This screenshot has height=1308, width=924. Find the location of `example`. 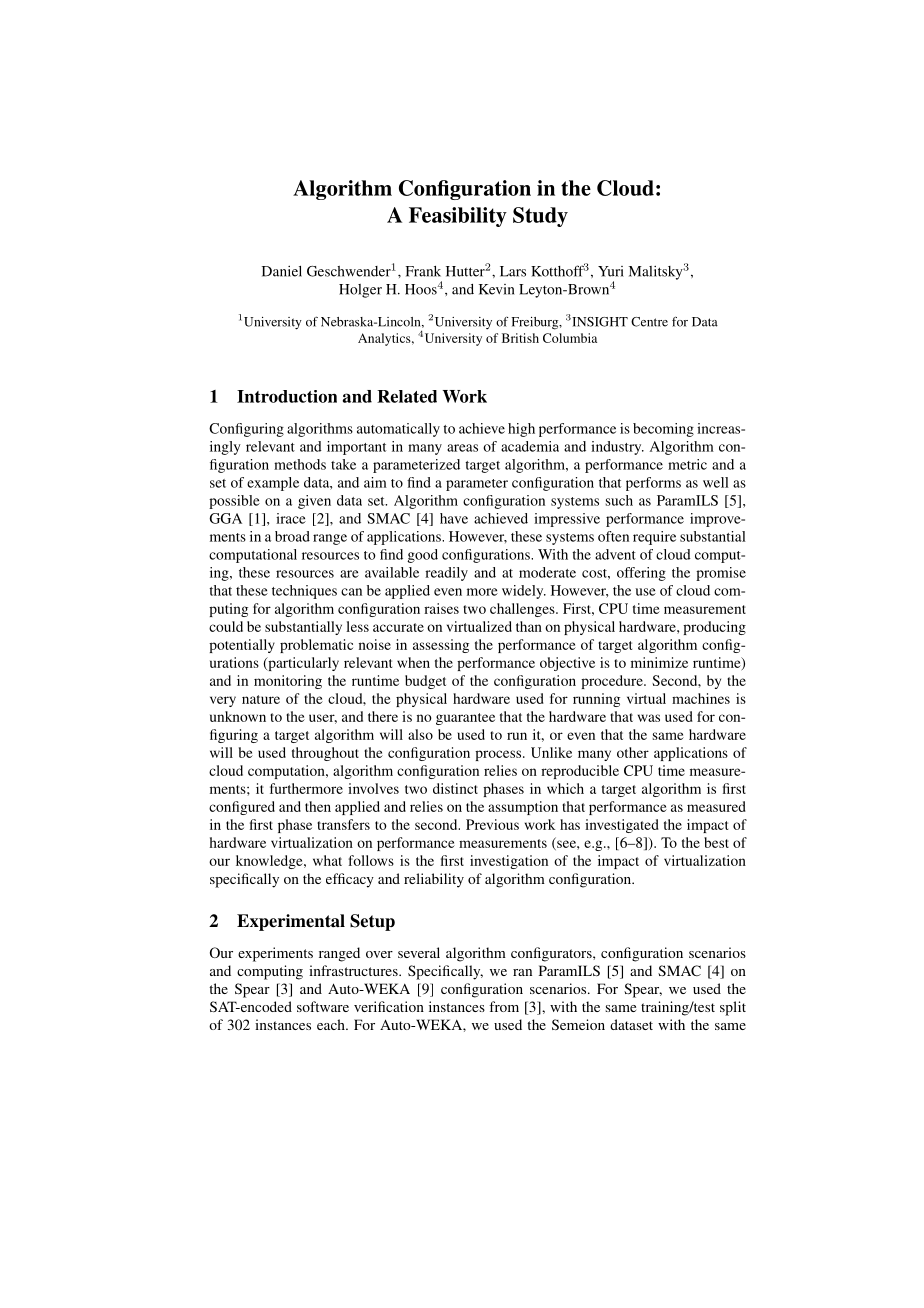

example is located at coordinates (273, 484).
